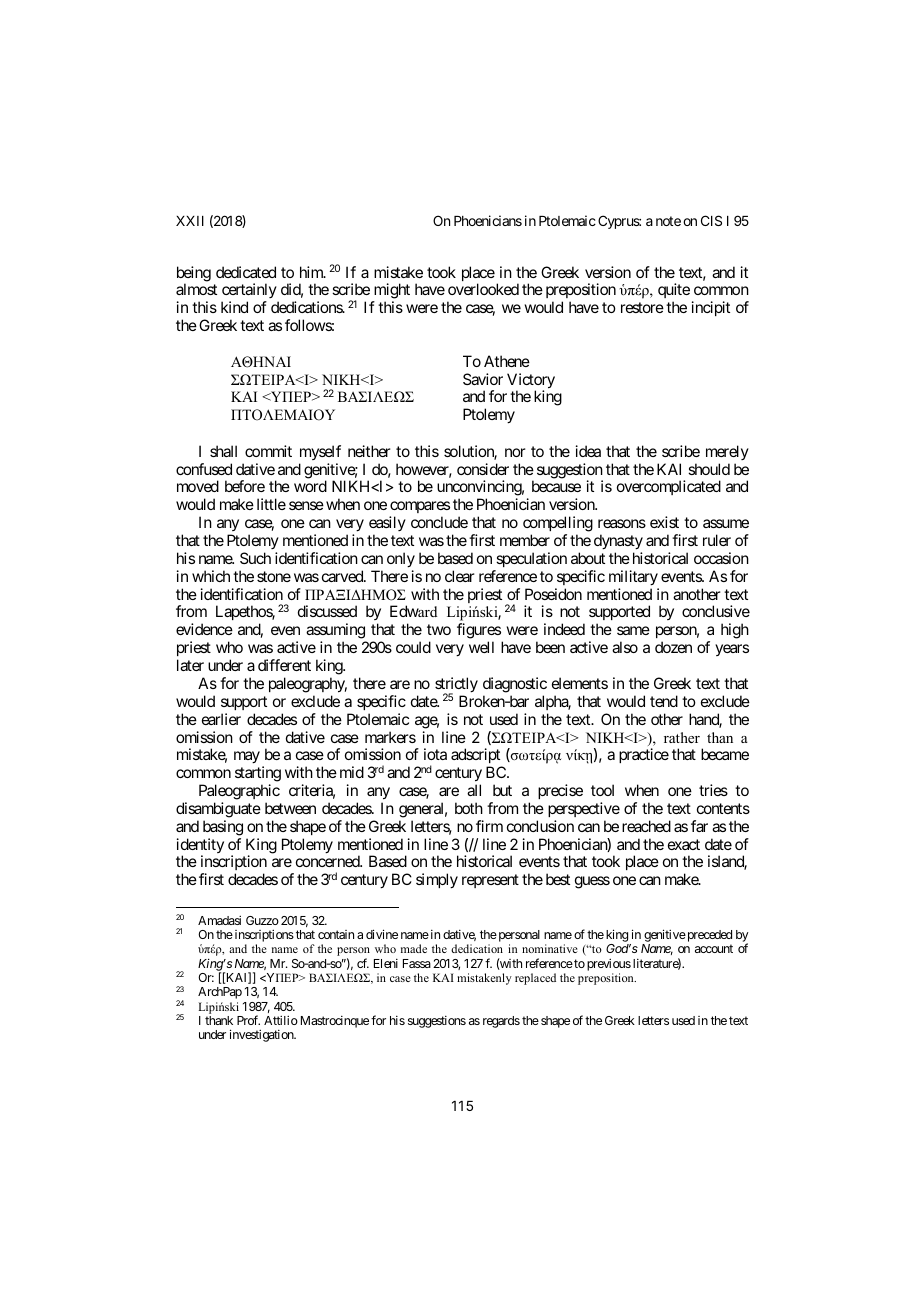 The image size is (924, 1307). Describe the element at coordinates (684, 844) in the screenshot. I see `exact` at that location.
